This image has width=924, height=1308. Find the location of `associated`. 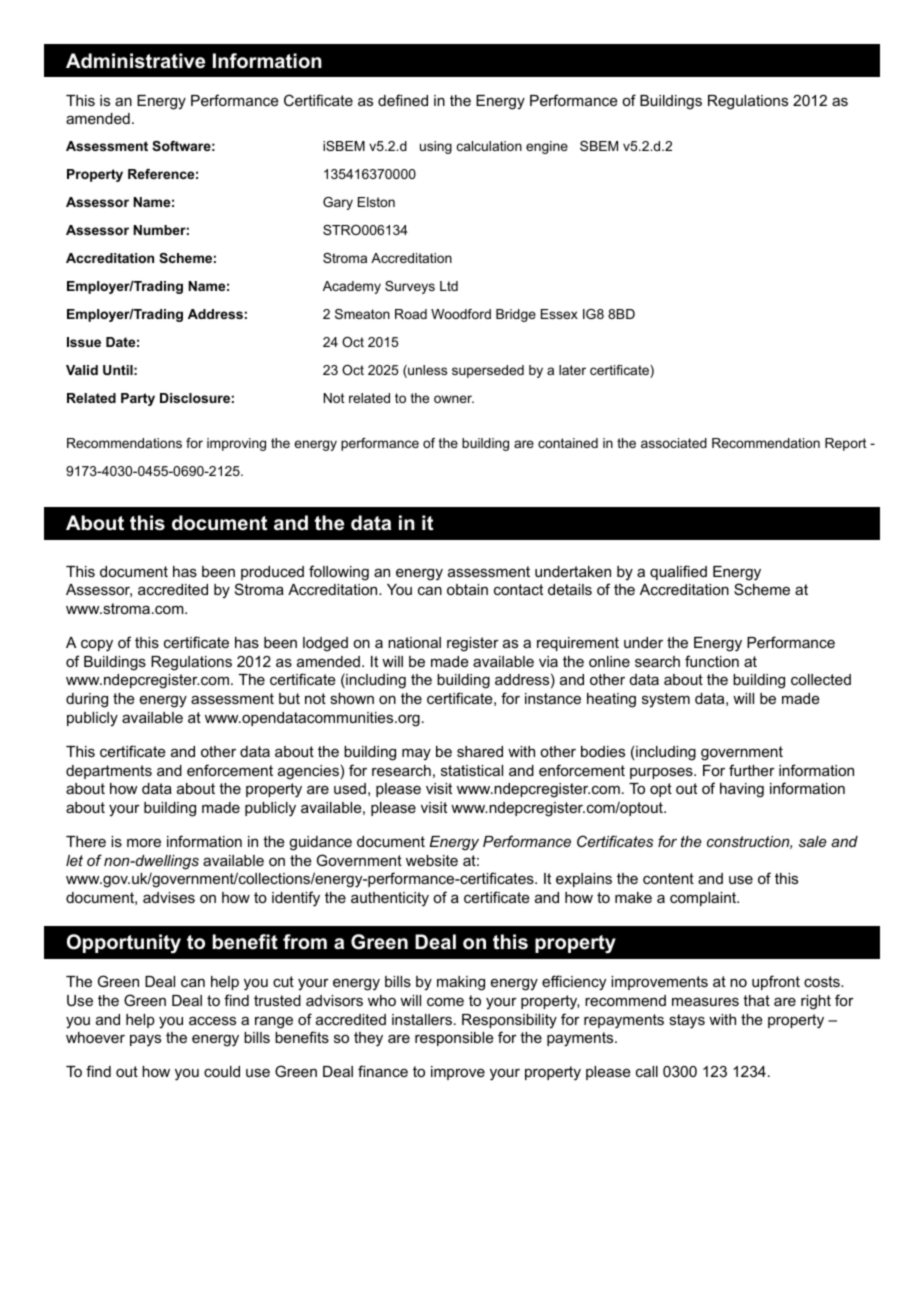

associated is located at coordinates (674, 443).
